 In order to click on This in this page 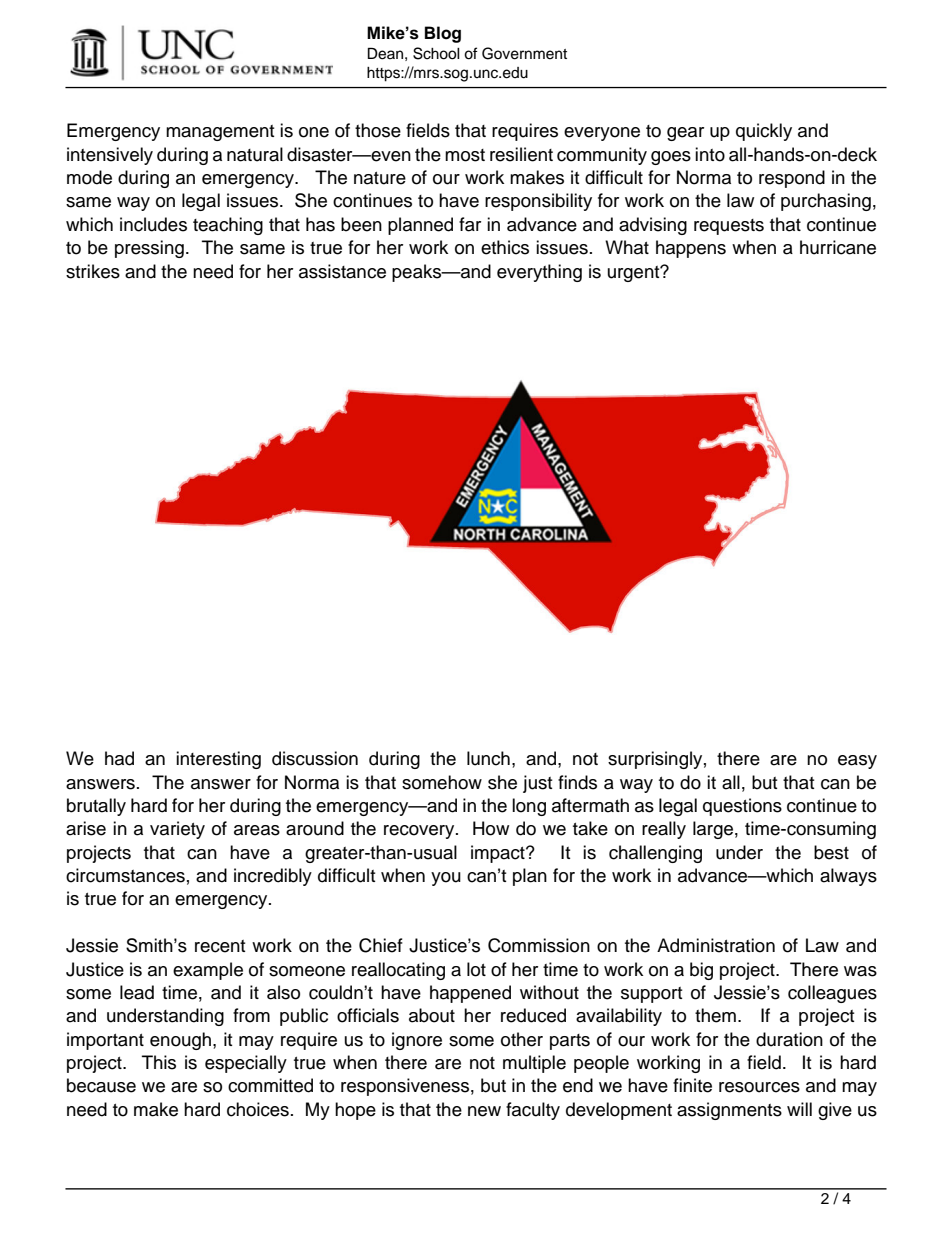, I will do `click(159, 1062)`.
